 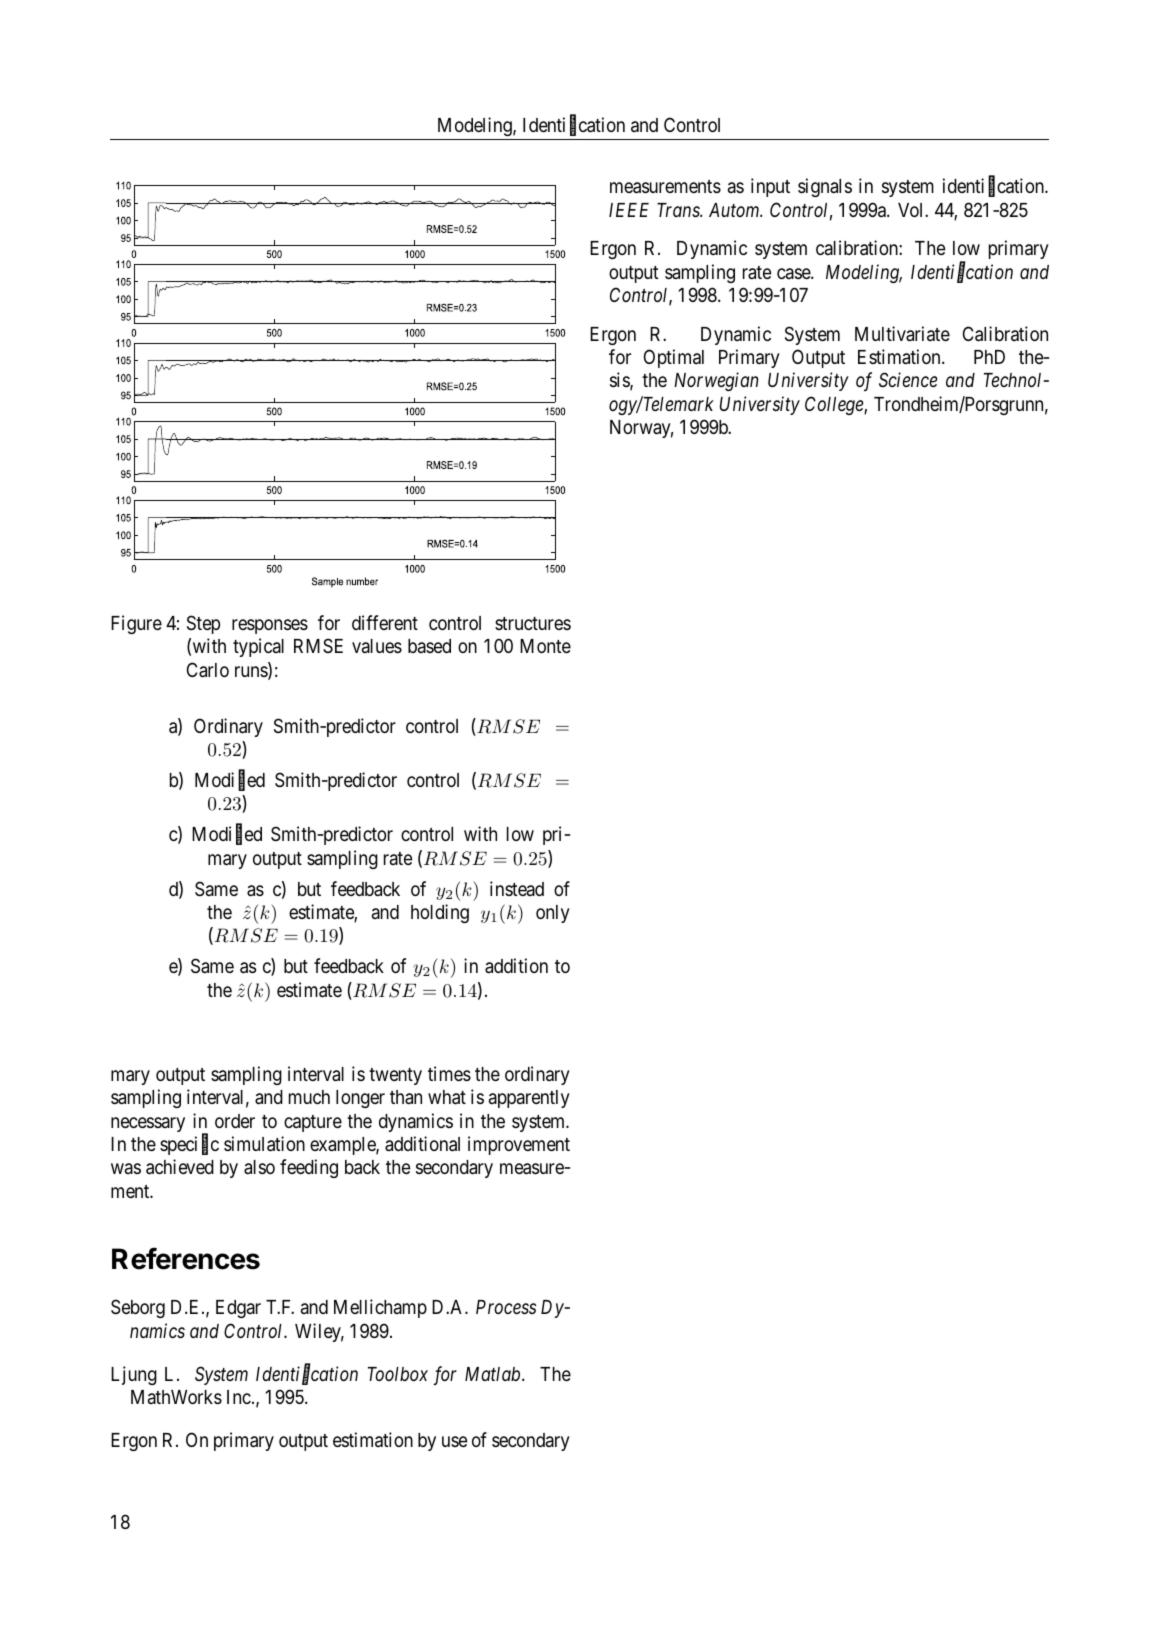 I want to click on Optimal, so click(x=674, y=358).
